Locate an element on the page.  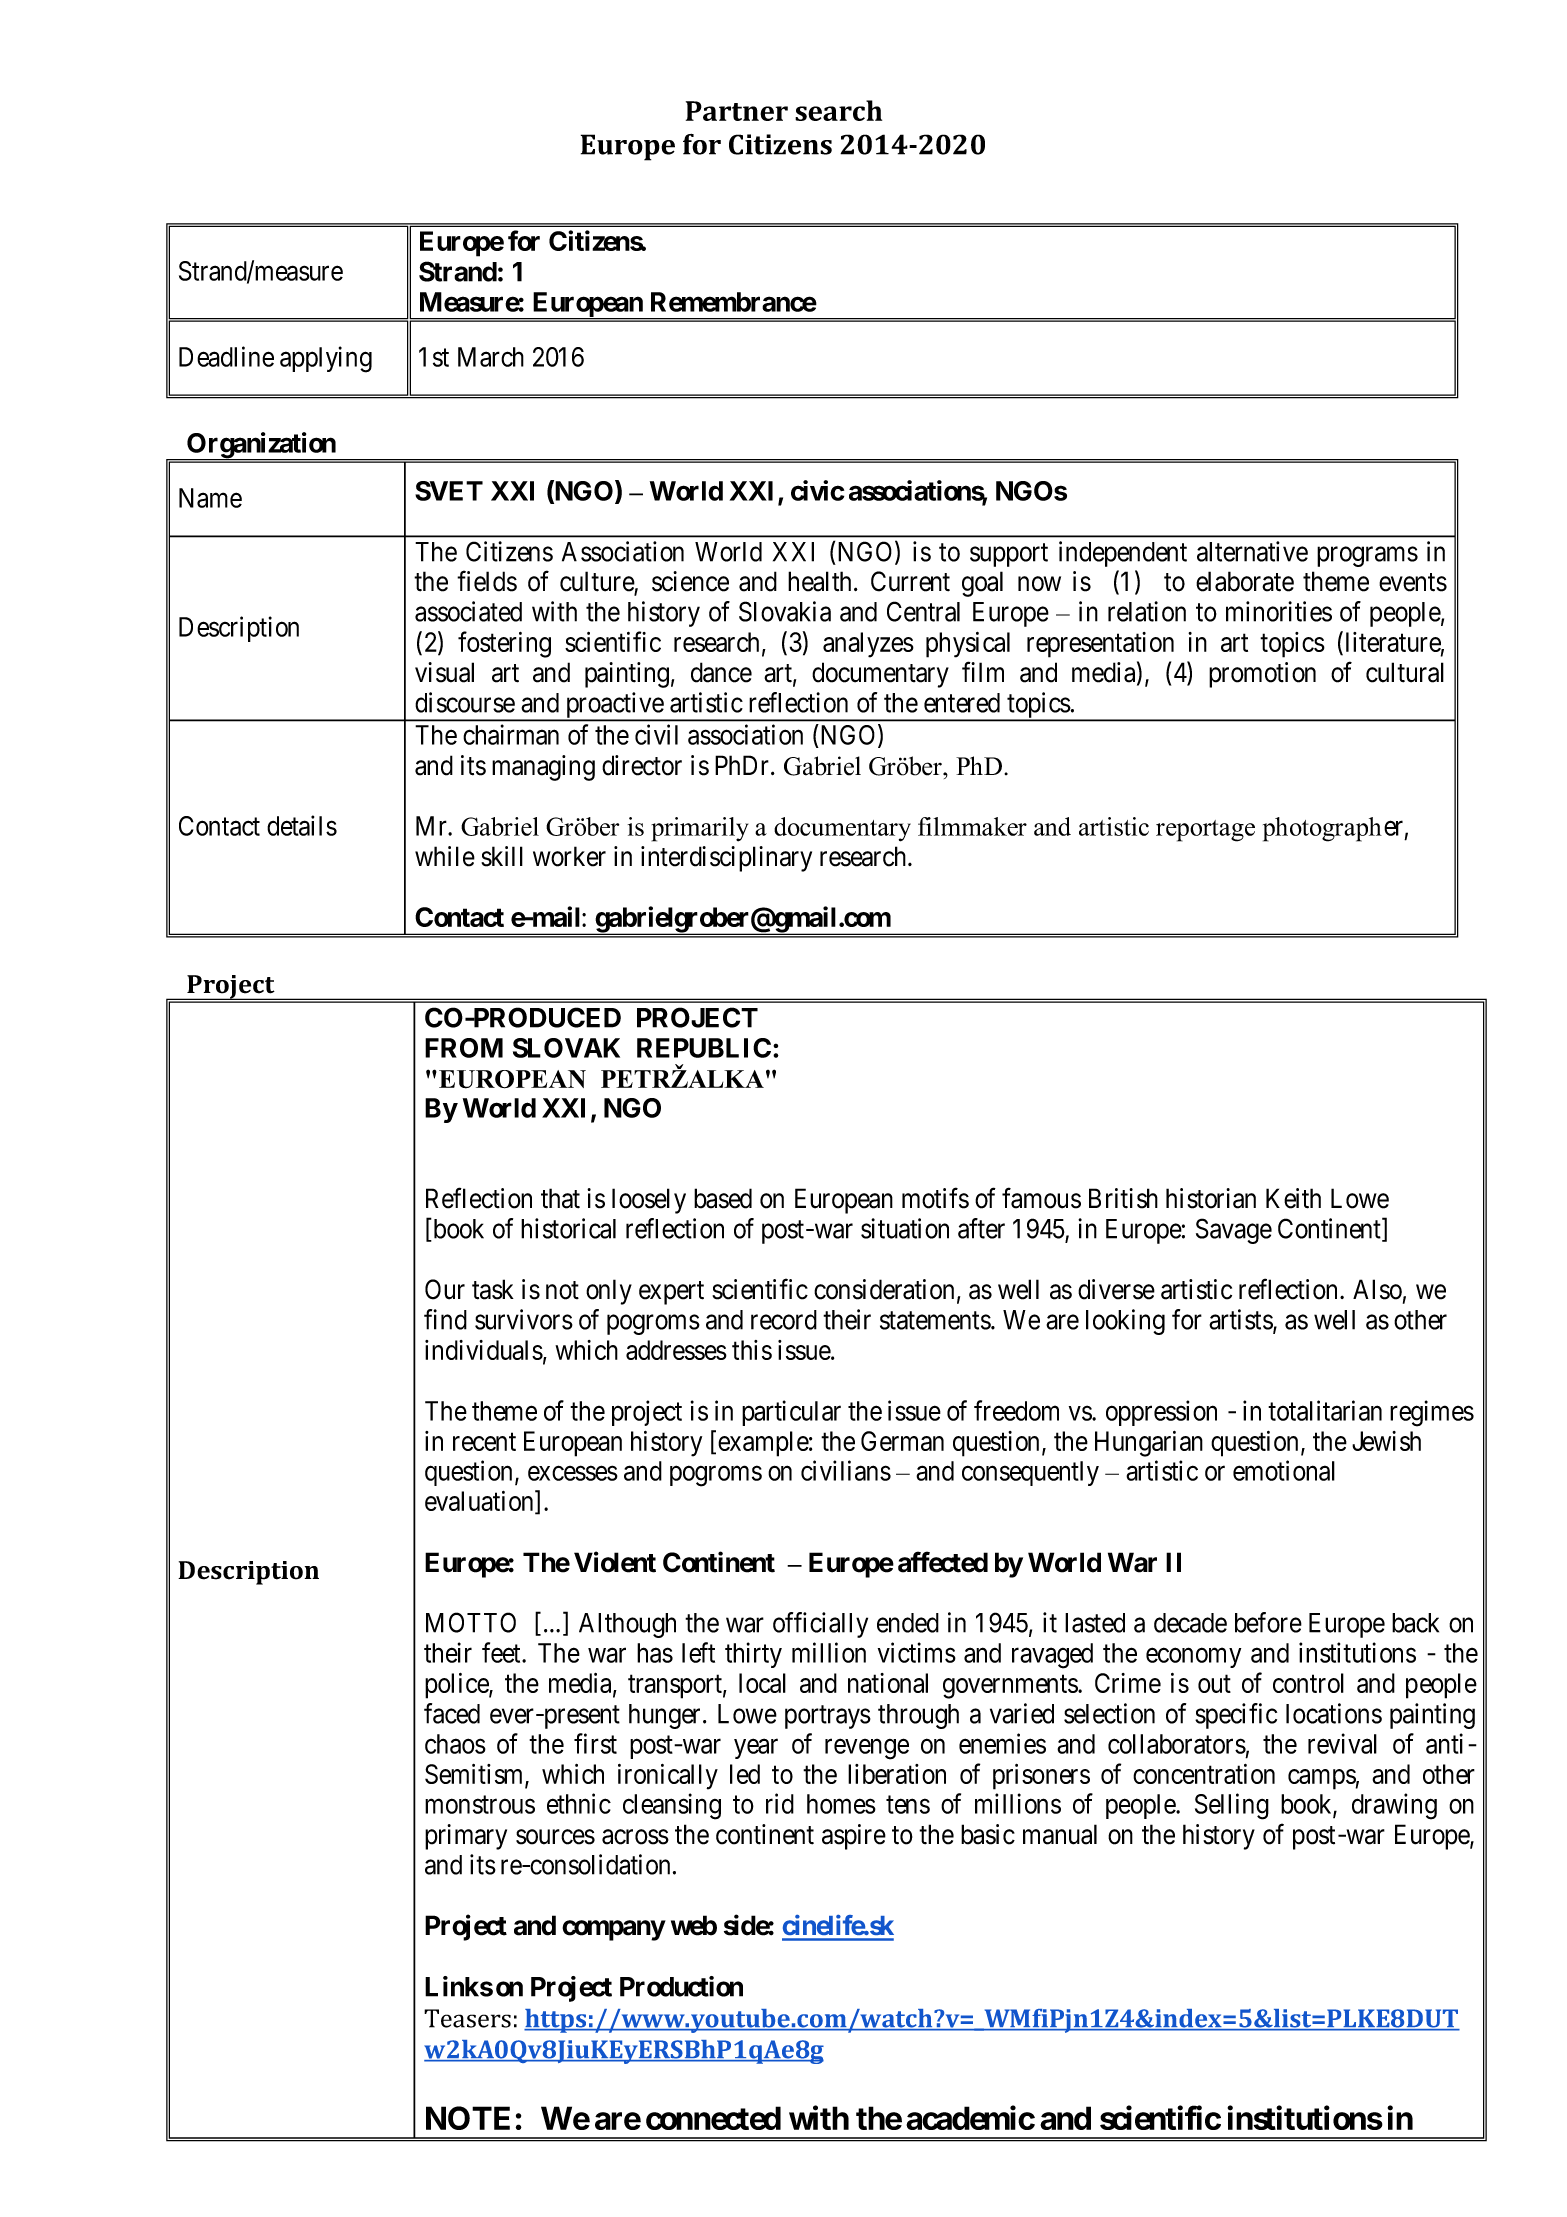
health is located at coordinates (819, 581).
